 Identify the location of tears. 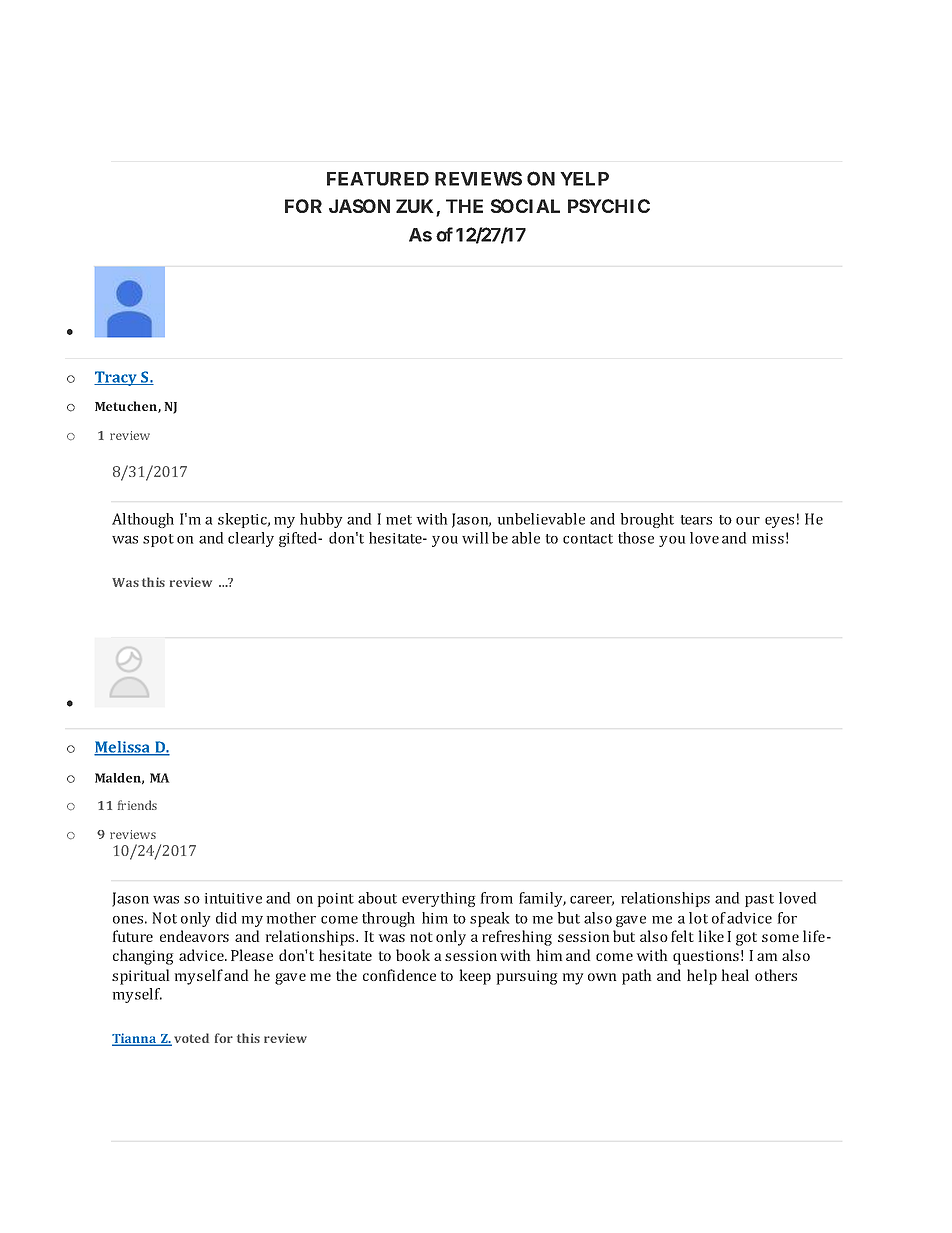
(696, 520).
